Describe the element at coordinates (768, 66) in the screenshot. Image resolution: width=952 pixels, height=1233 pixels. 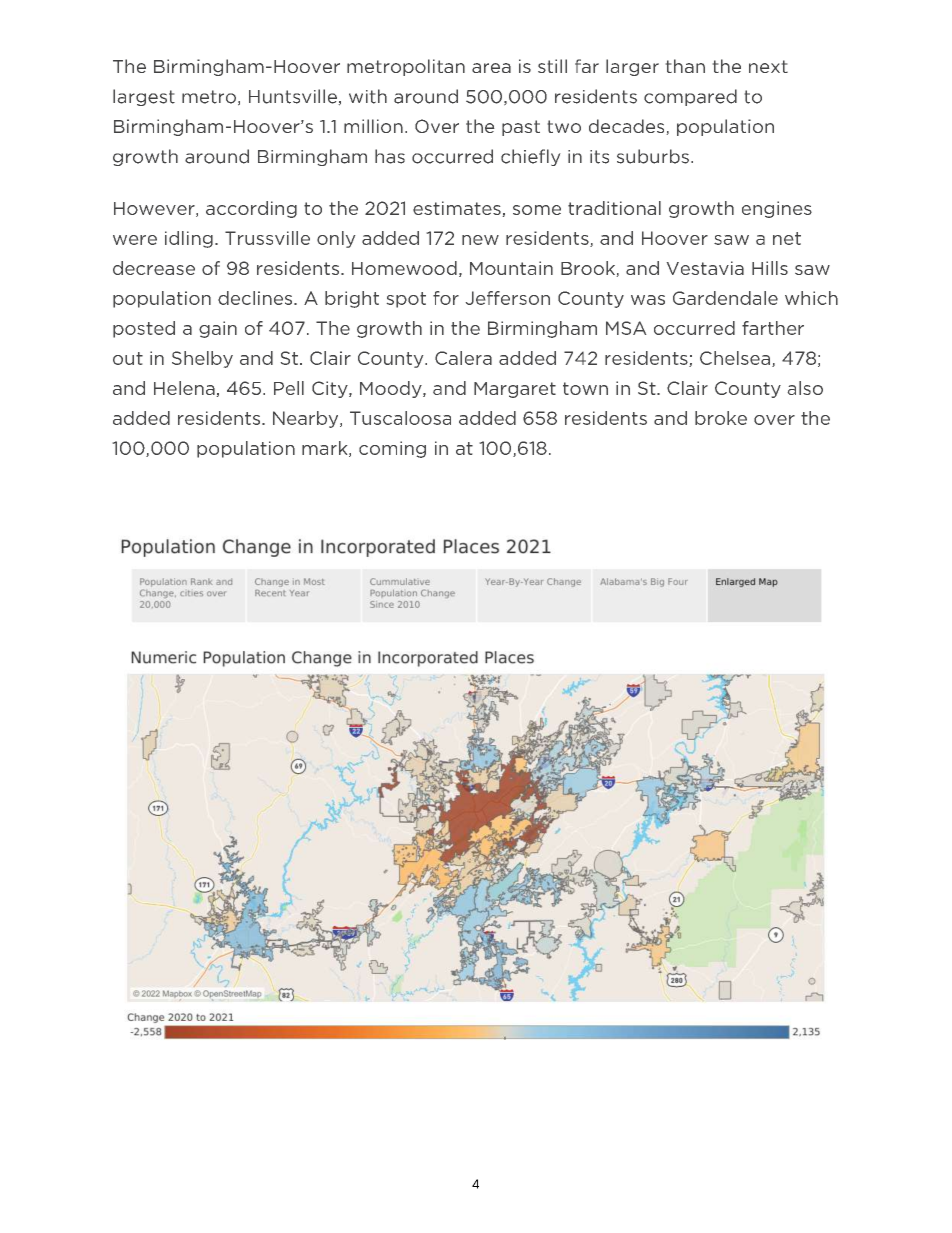
I see `next` at that location.
